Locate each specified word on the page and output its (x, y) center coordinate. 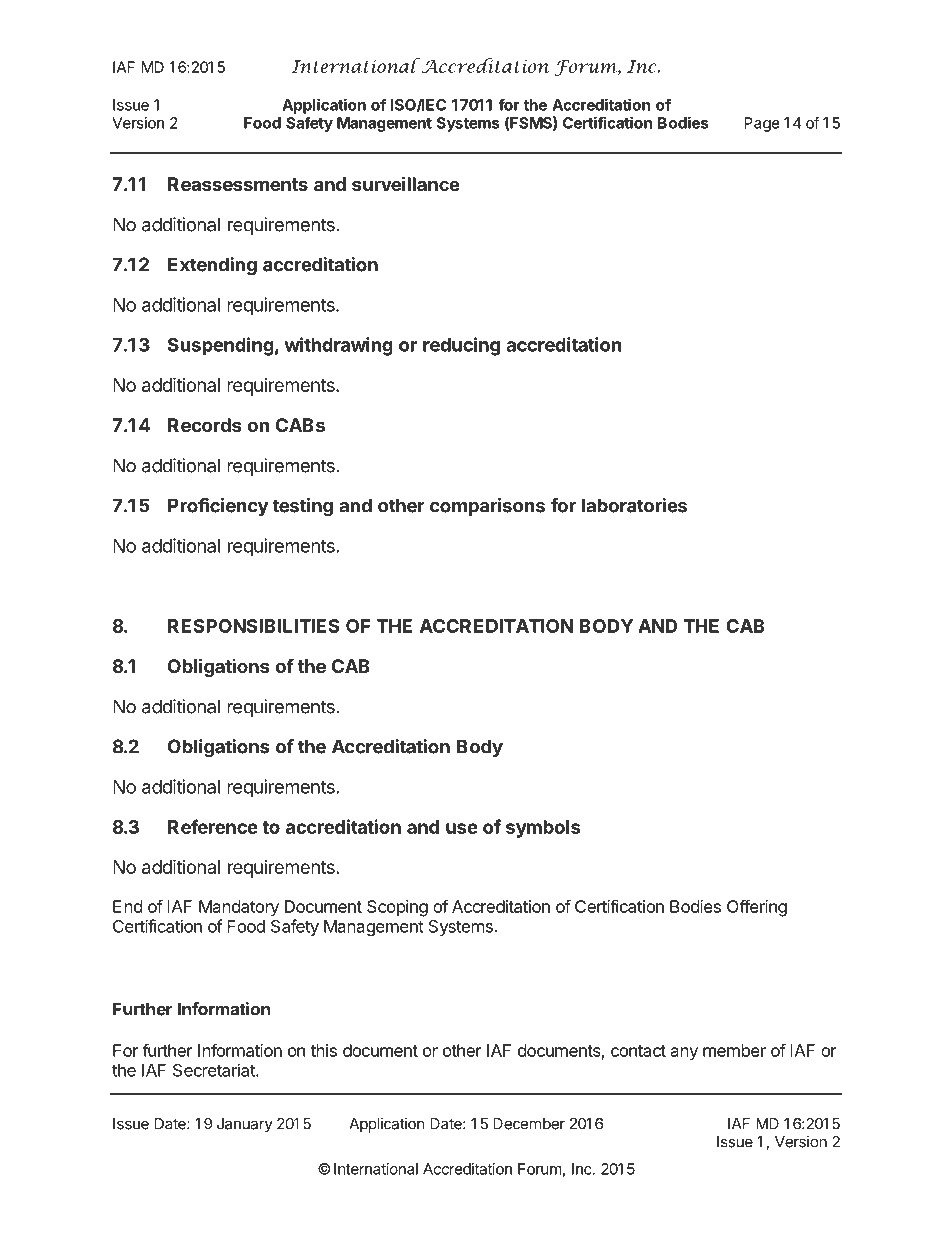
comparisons (487, 507)
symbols (543, 829)
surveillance (406, 183)
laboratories (634, 505)
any (684, 1054)
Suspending (221, 346)
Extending (212, 266)
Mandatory (239, 908)
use (462, 828)
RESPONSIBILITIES (254, 626)
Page (762, 124)
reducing (461, 346)
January (245, 1125)
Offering (757, 908)
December (529, 1124)
